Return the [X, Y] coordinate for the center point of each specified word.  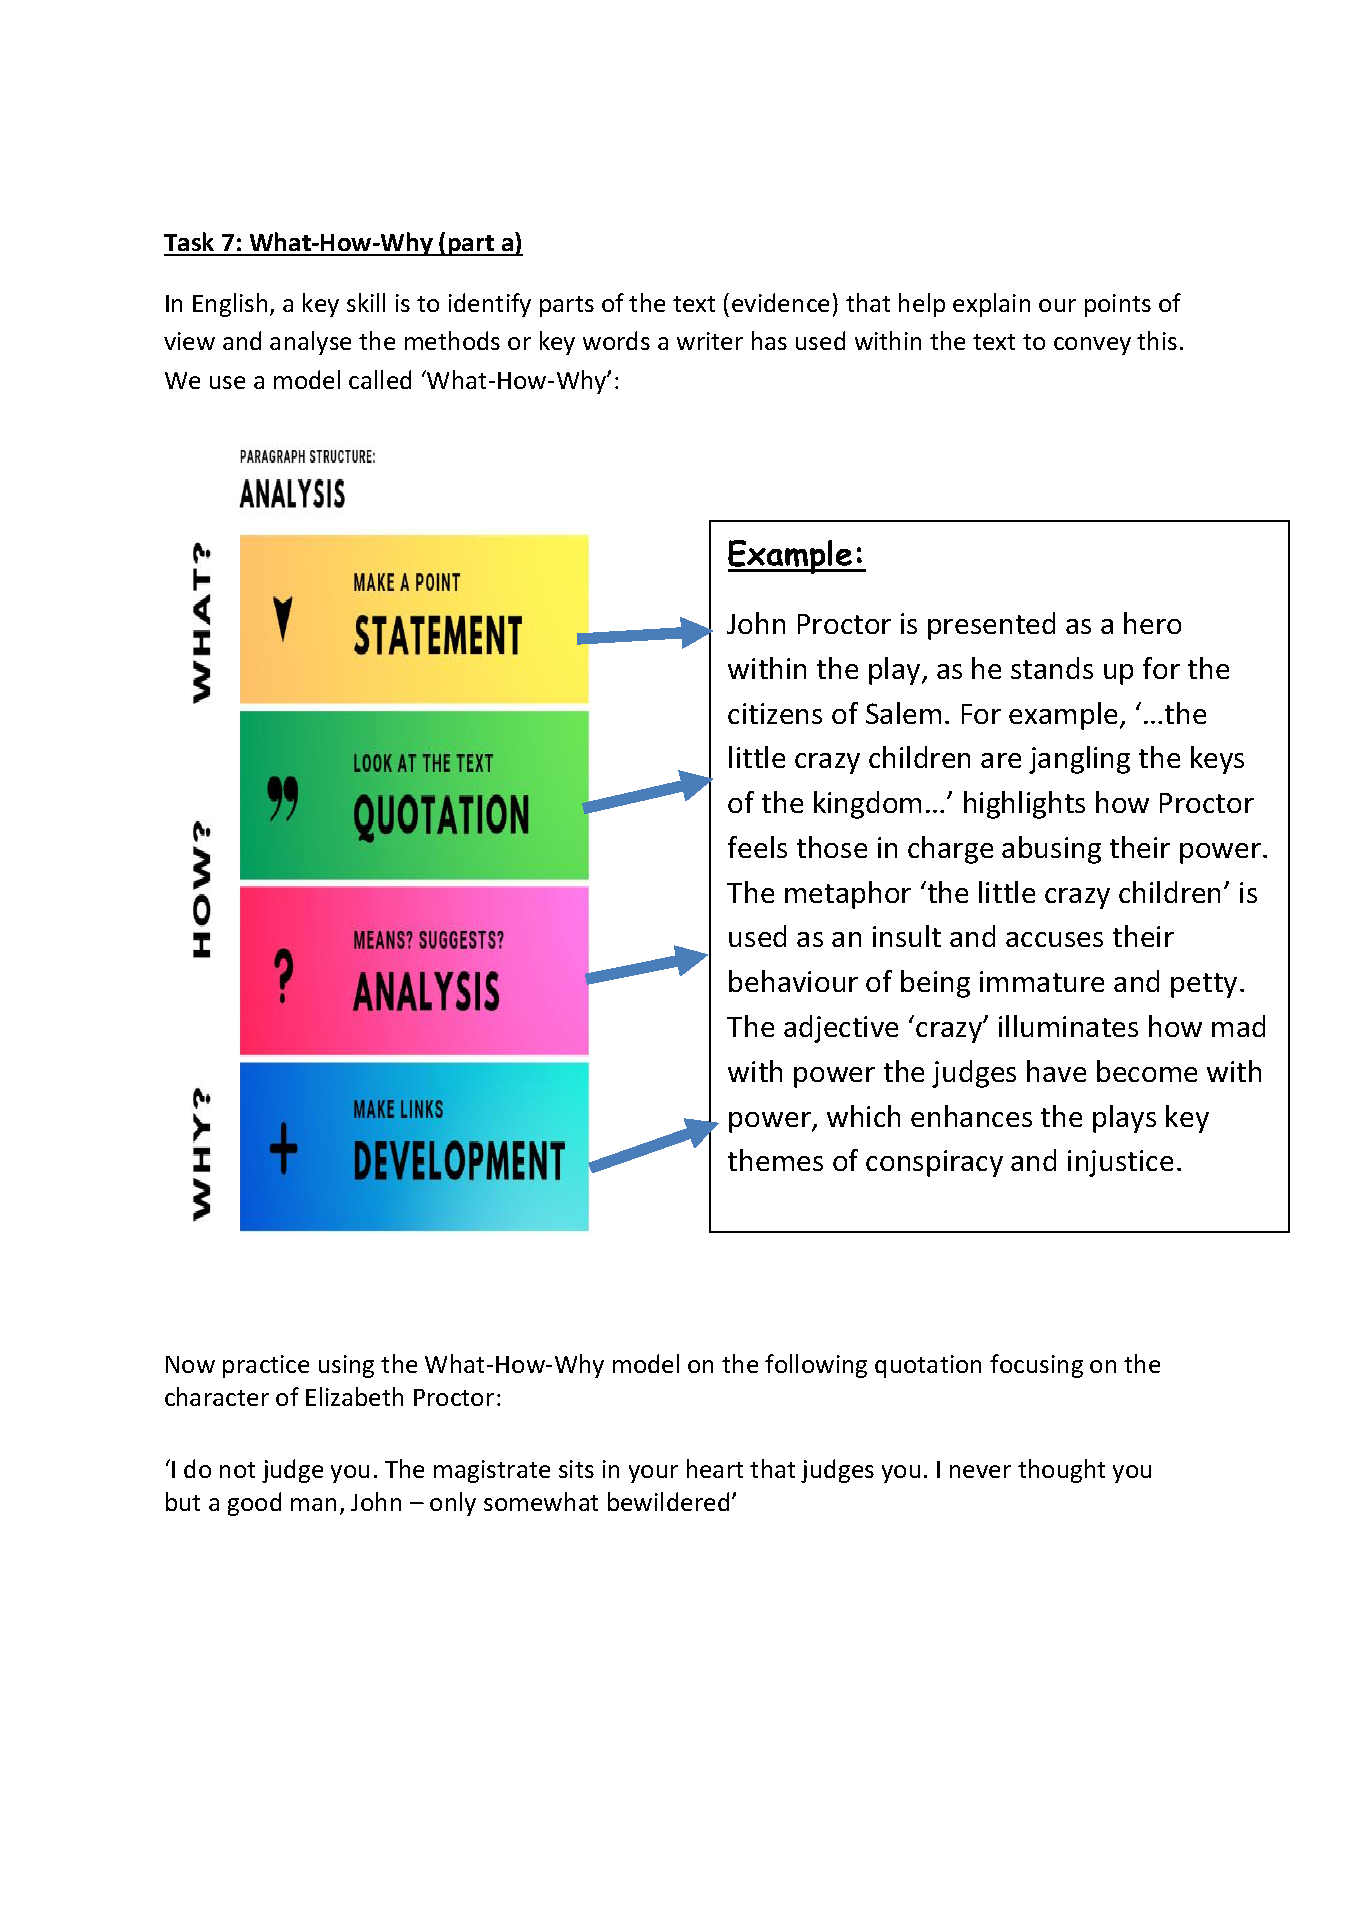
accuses [1054, 939]
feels [757, 847]
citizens [775, 713]
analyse [310, 343]
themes [775, 1160]
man [313, 1504]
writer [710, 341]
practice [266, 1366]
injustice [1120, 1163]
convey [1092, 346]
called [380, 379]
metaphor [848, 895]
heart [715, 1468]
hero [1152, 623]
